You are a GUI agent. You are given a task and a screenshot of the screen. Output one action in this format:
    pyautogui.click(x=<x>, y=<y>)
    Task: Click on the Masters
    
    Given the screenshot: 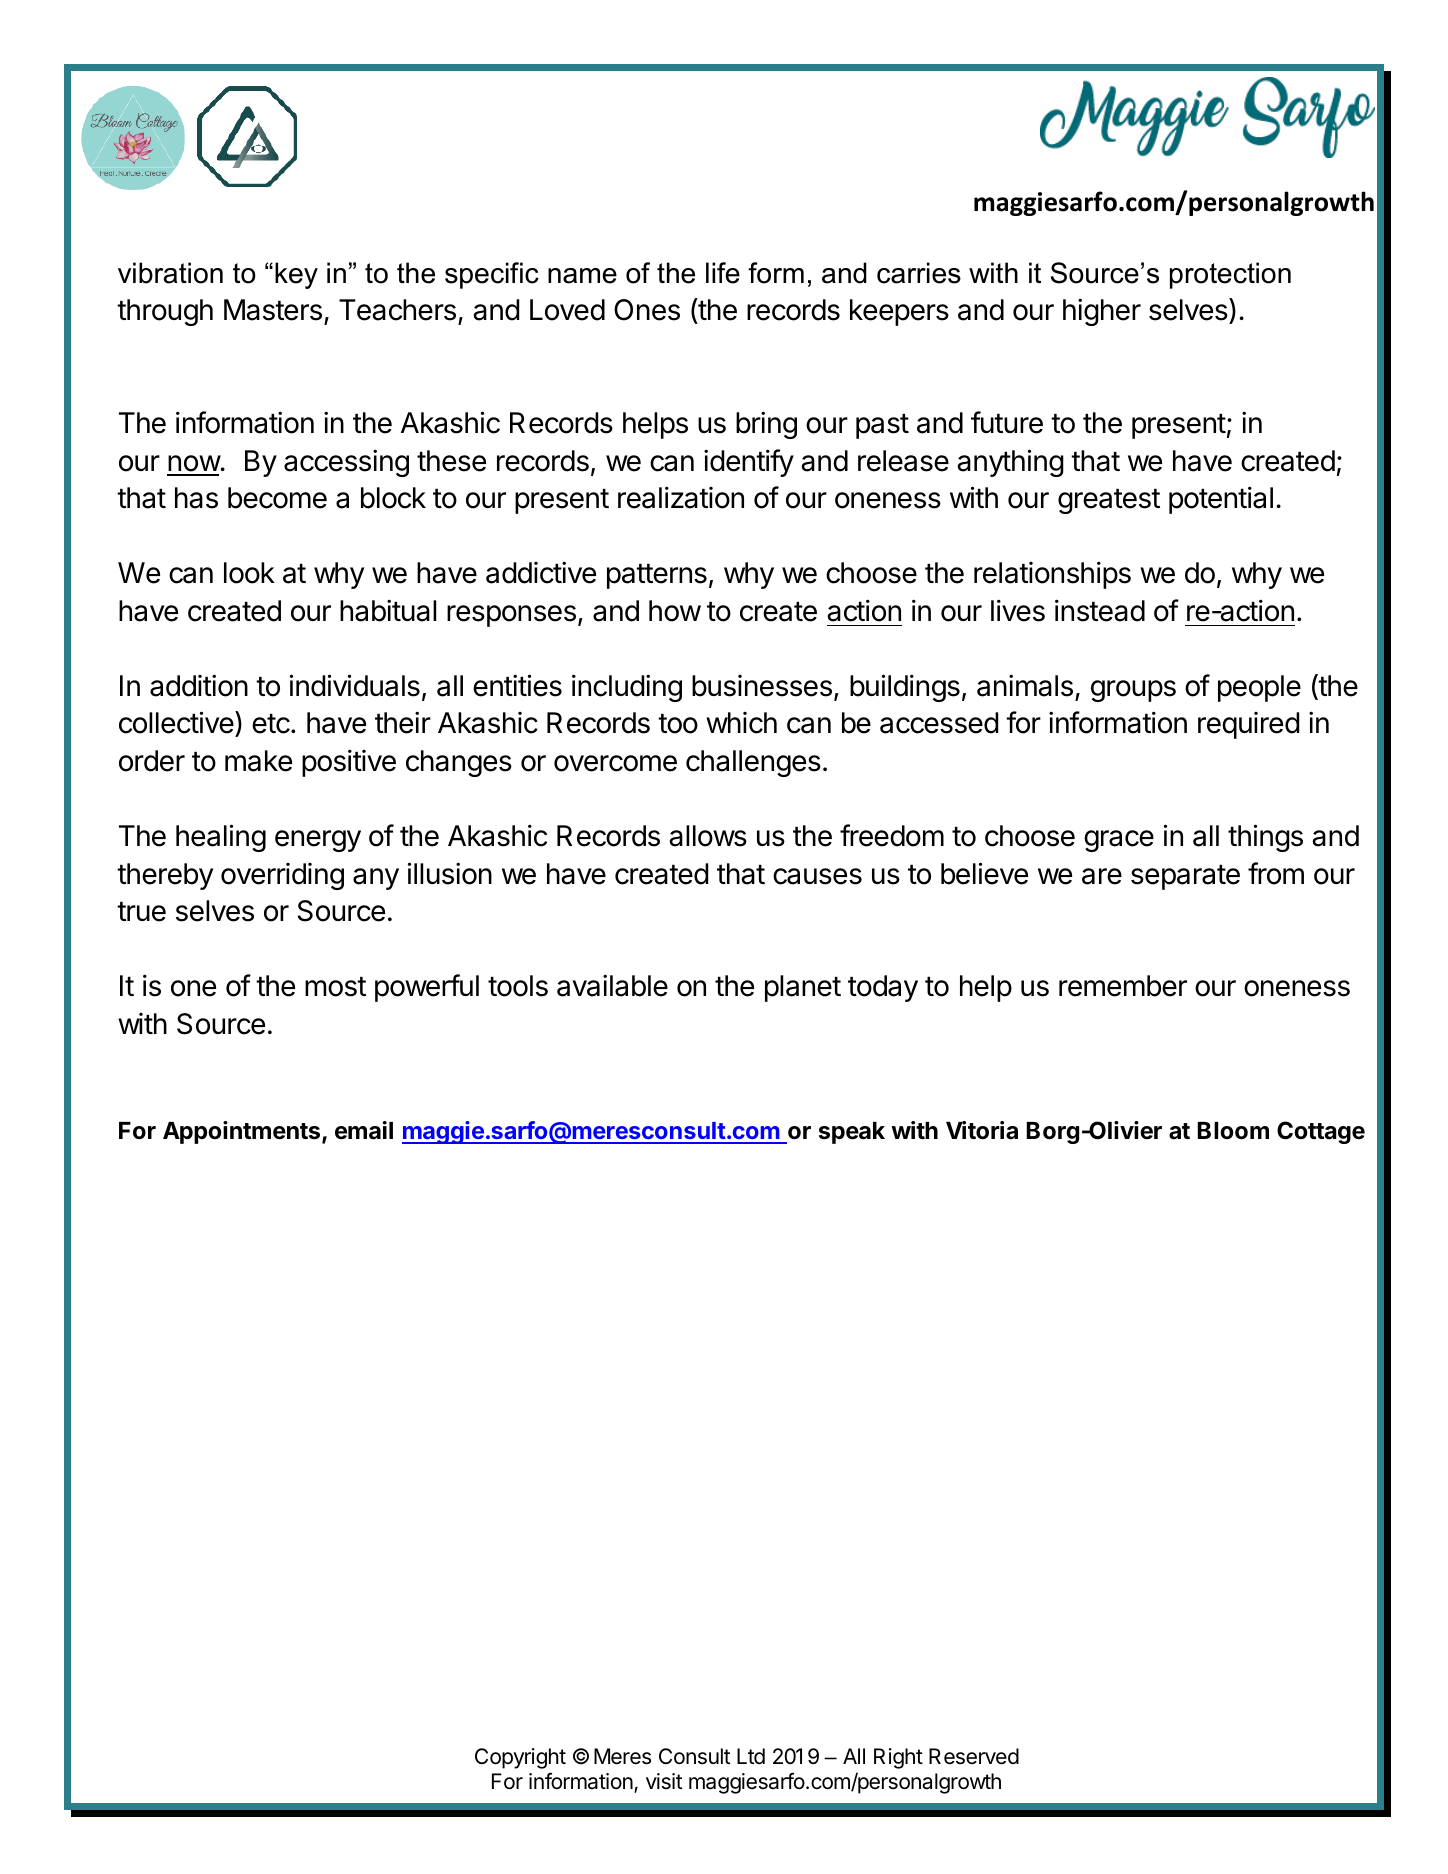 What is the action you would take?
    pyautogui.click(x=273, y=310)
